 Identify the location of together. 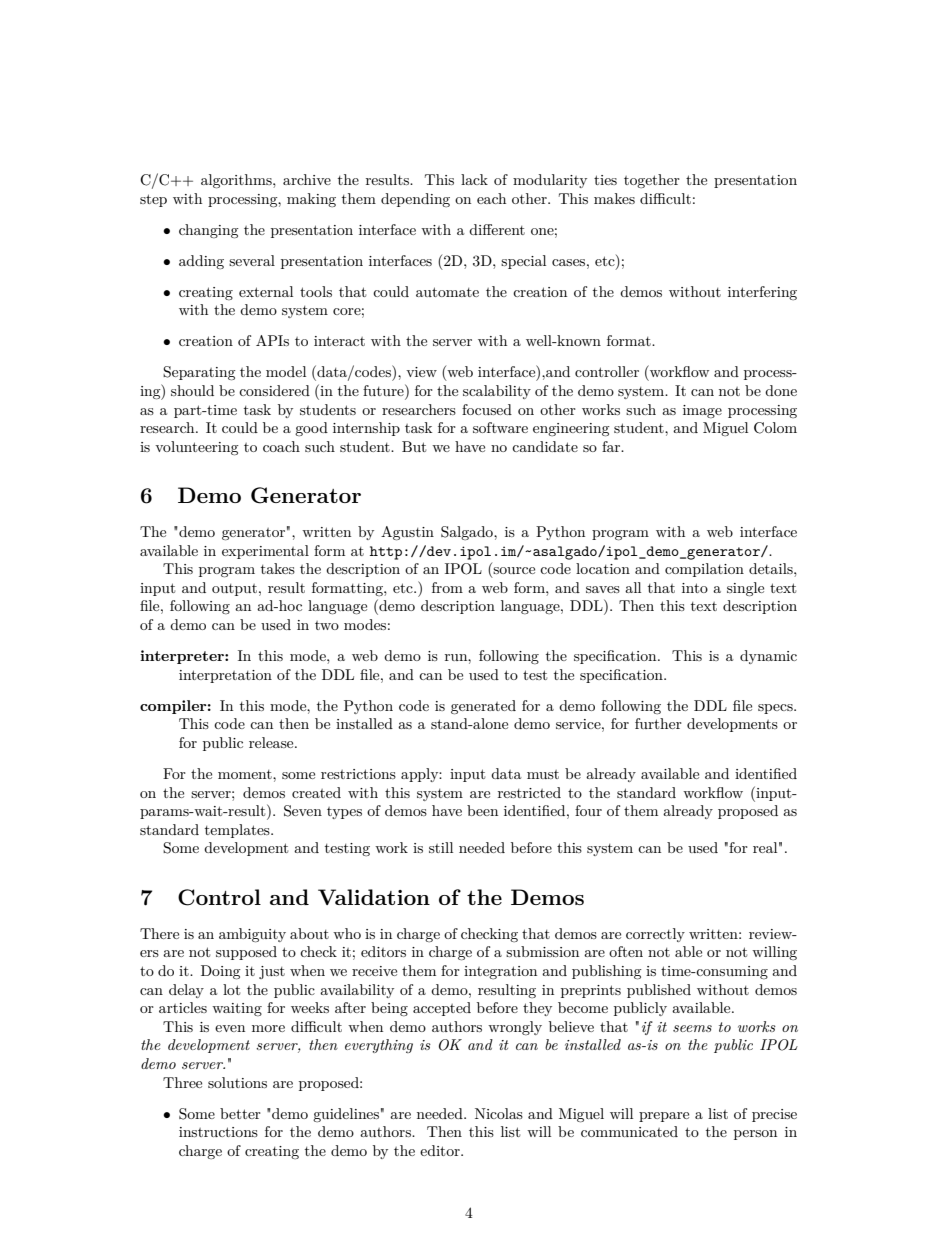
(652, 181).
